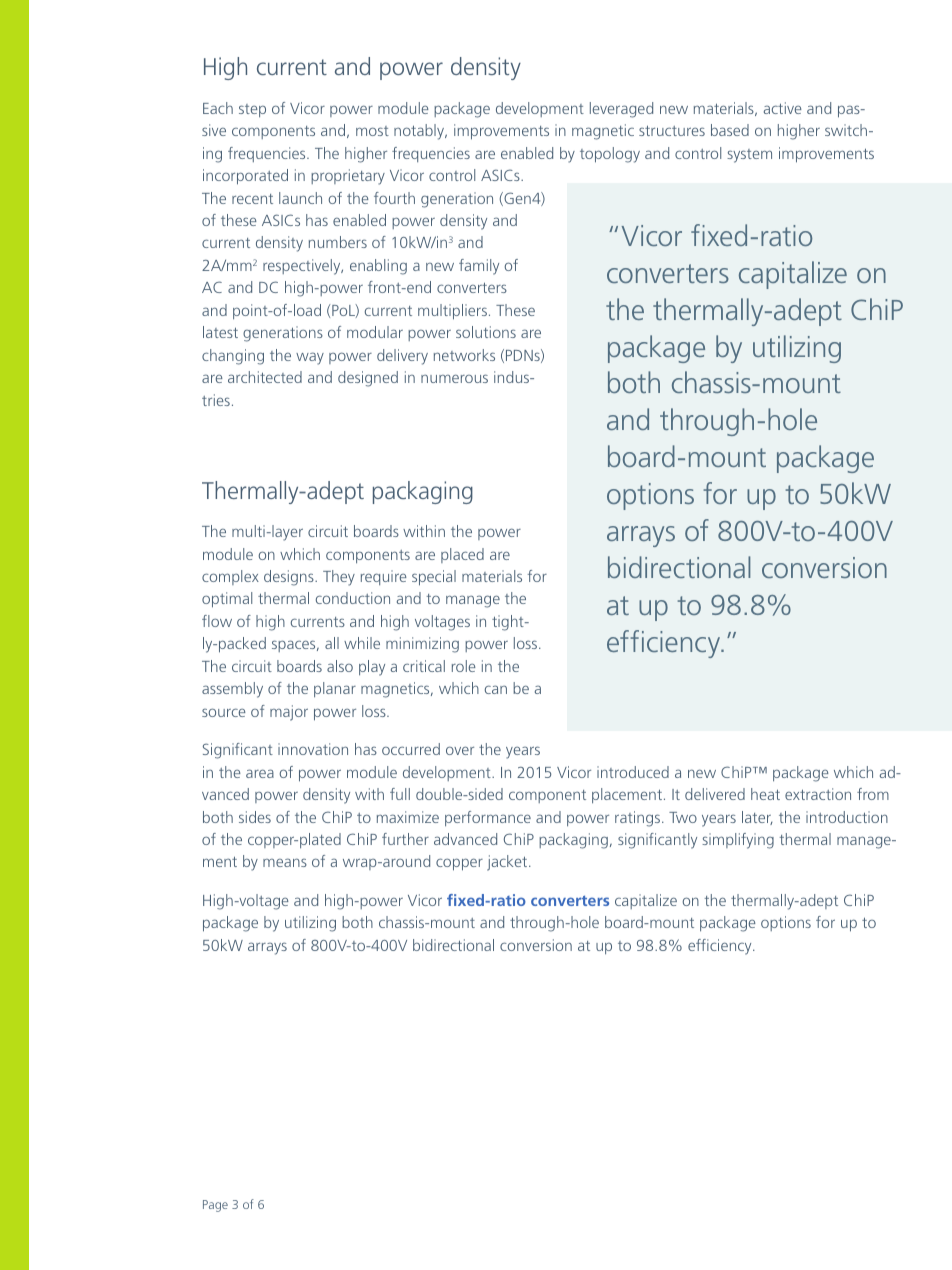 Image resolution: width=952 pixels, height=1270 pixels. Describe the element at coordinates (818, 794) in the screenshot. I see `extraction` at that location.
